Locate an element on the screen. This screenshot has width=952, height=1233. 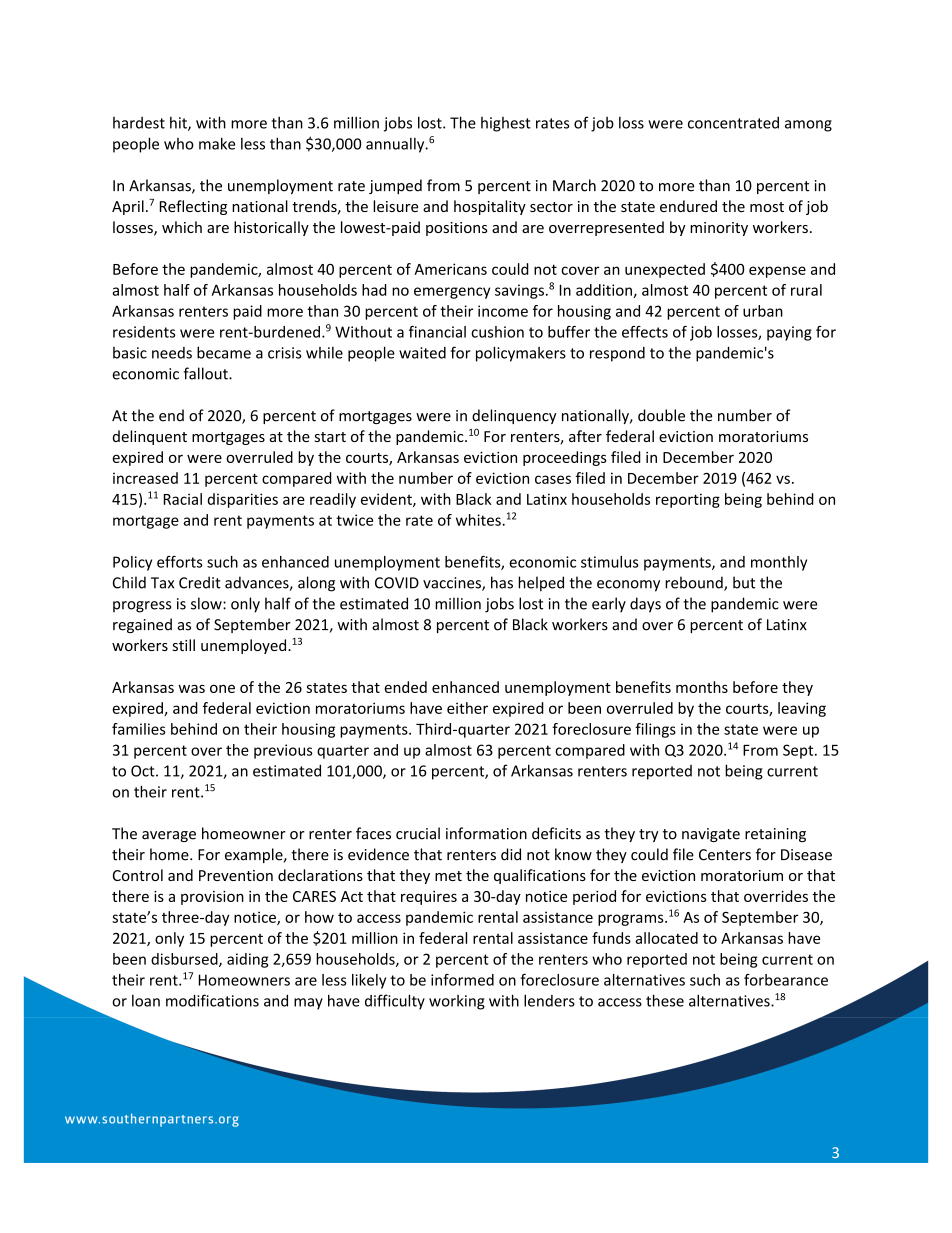
highest is located at coordinates (506, 124).
